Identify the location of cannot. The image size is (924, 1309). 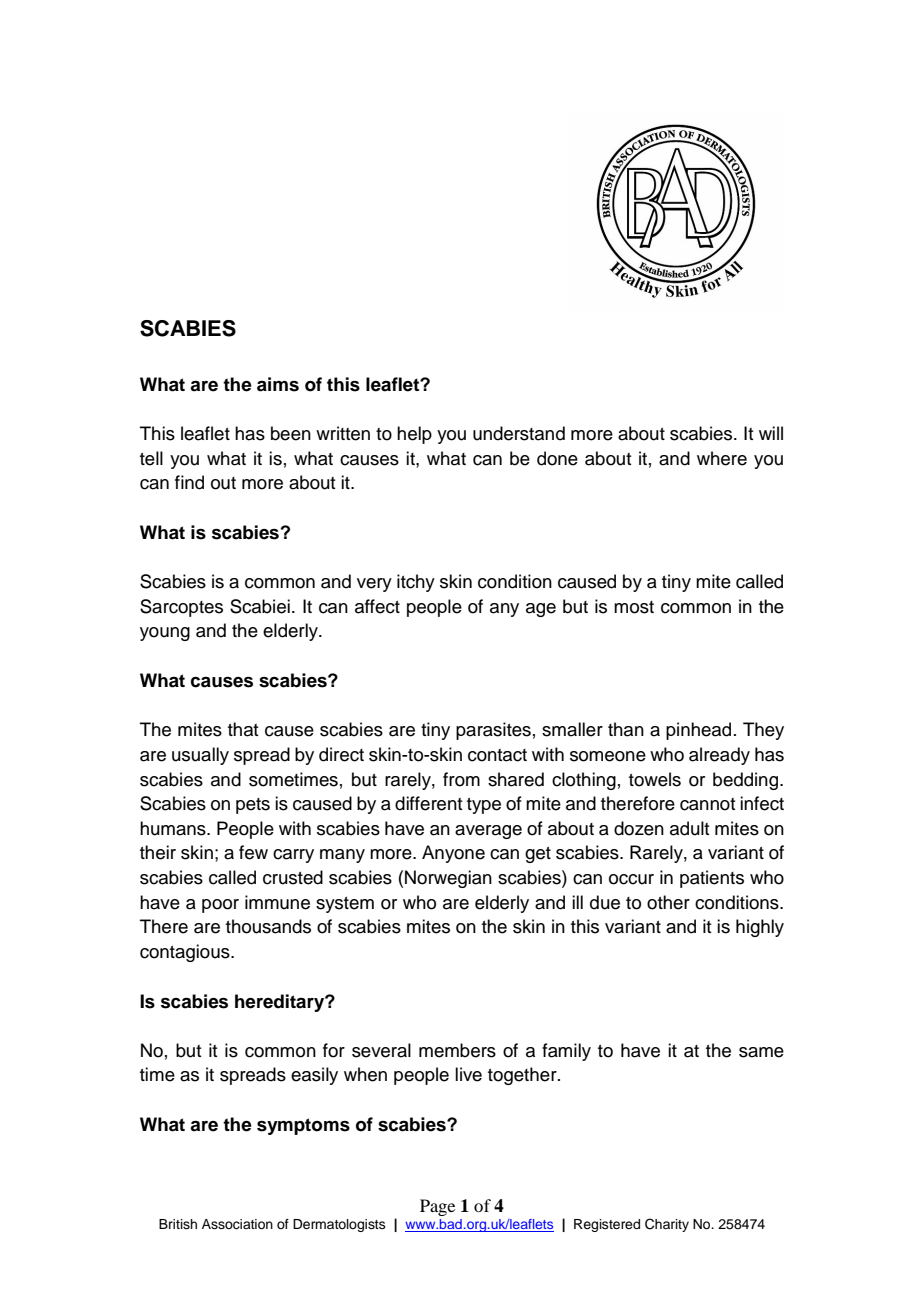
(708, 804).
